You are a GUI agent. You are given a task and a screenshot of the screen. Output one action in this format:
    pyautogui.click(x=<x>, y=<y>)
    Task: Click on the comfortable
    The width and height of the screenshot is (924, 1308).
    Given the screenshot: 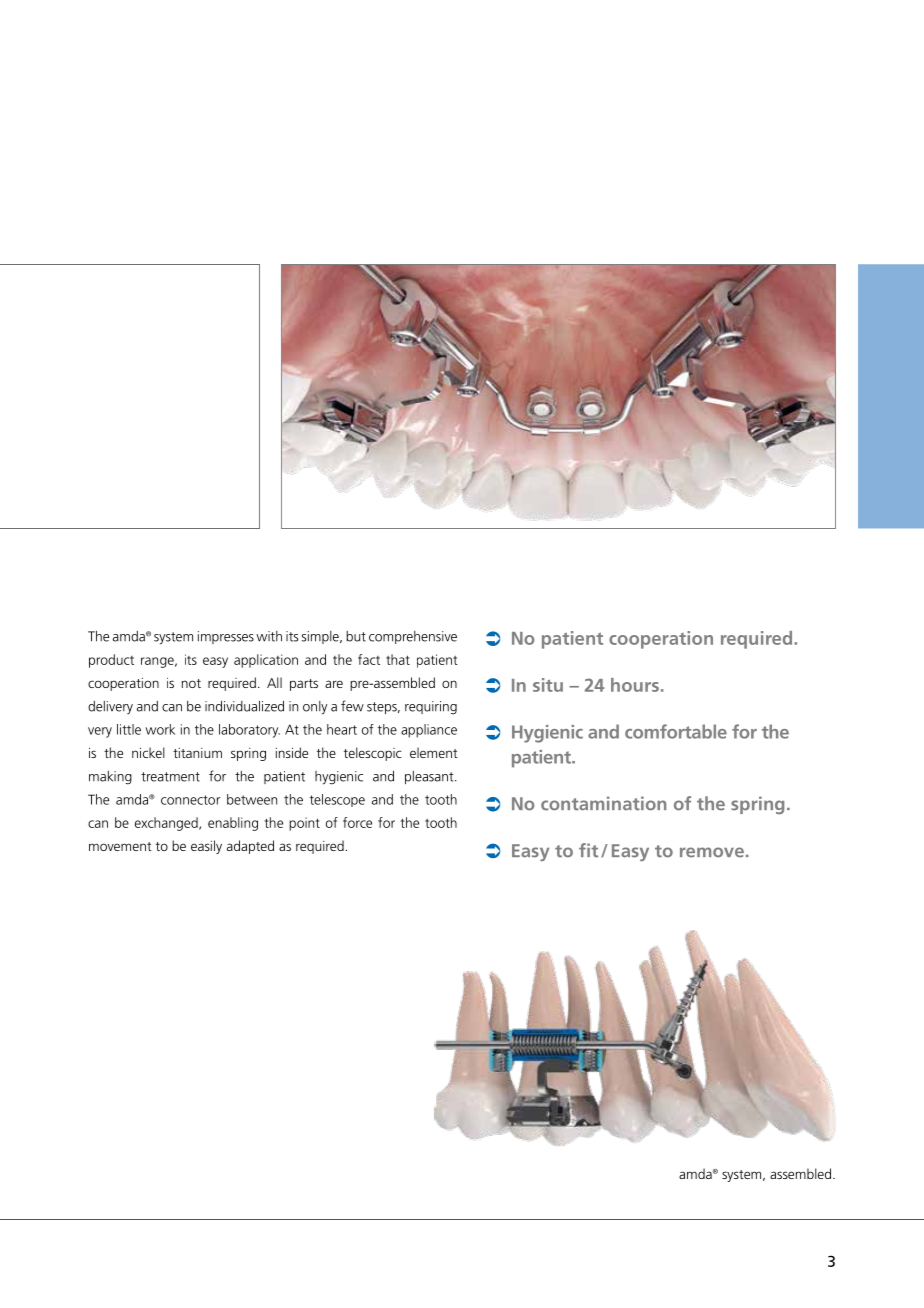 What is the action you would take?
    pyautogui.click(x=676, y=731)
